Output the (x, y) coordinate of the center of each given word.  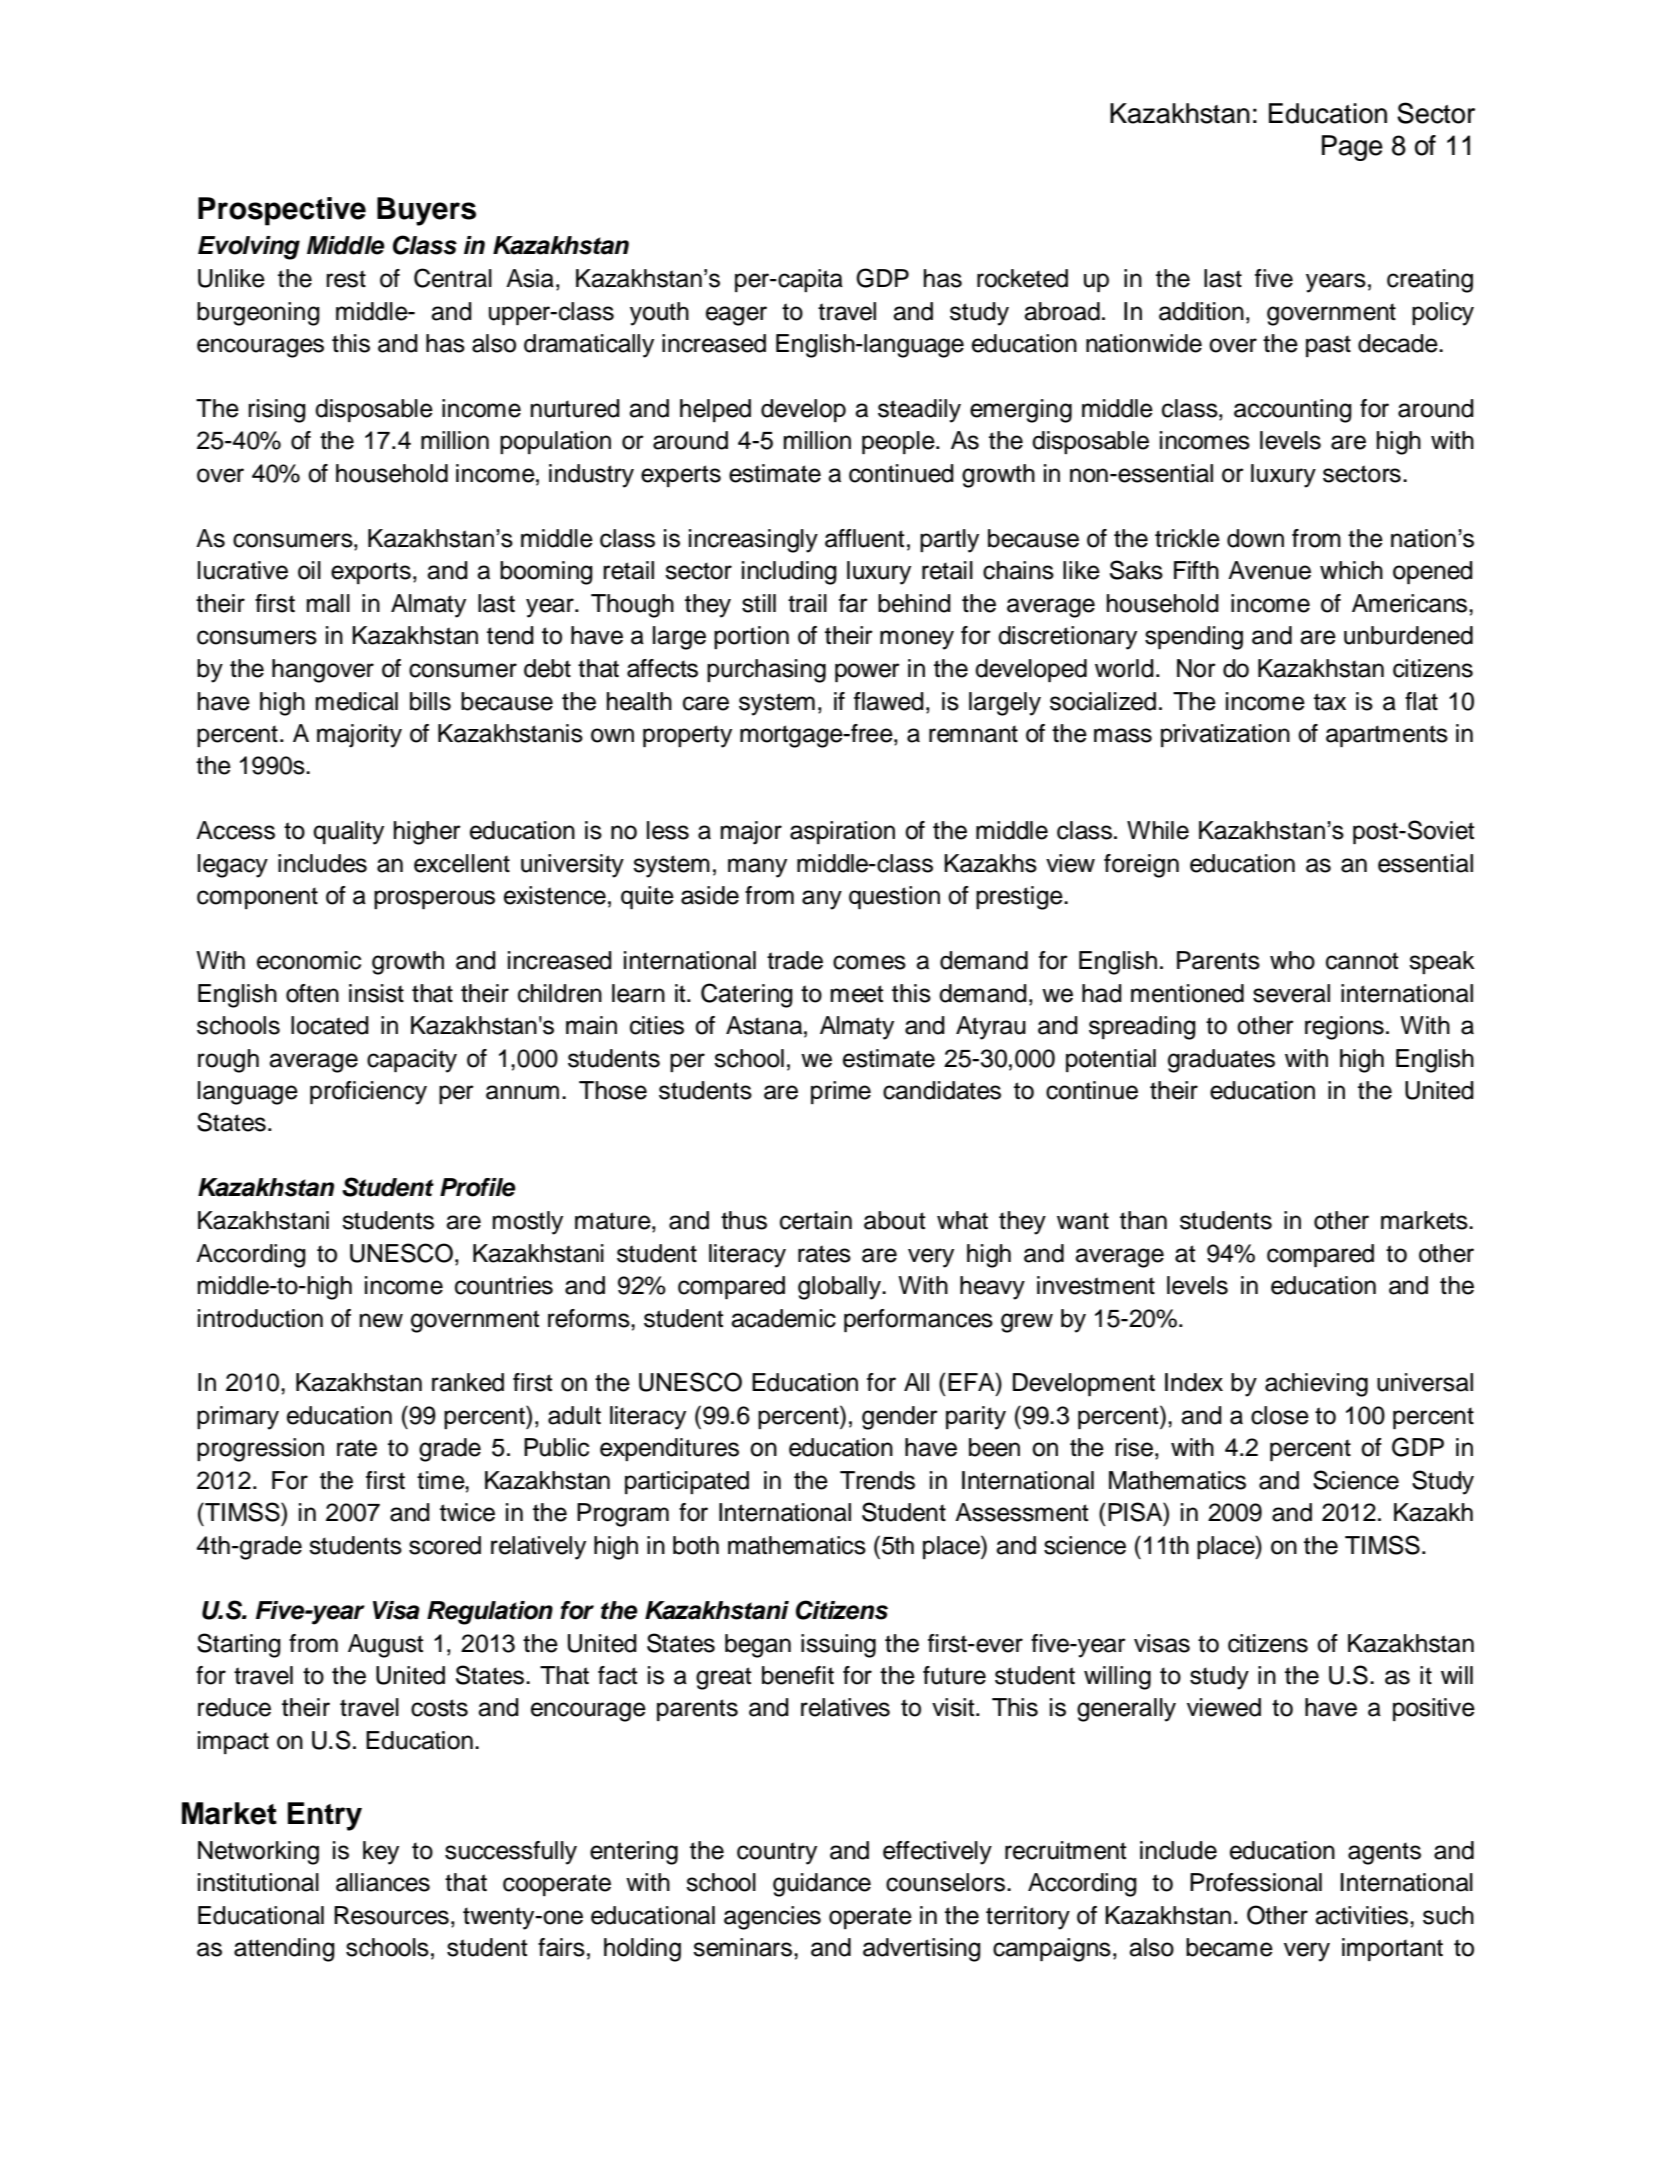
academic (783, 1318)
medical (357, 701)
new (381, 1320)
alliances (383, 1882)
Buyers (426, 211)
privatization (1225, 735)
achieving (1316, 1385)
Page (1352, 148)
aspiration (842, 832)
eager (736, 316)
